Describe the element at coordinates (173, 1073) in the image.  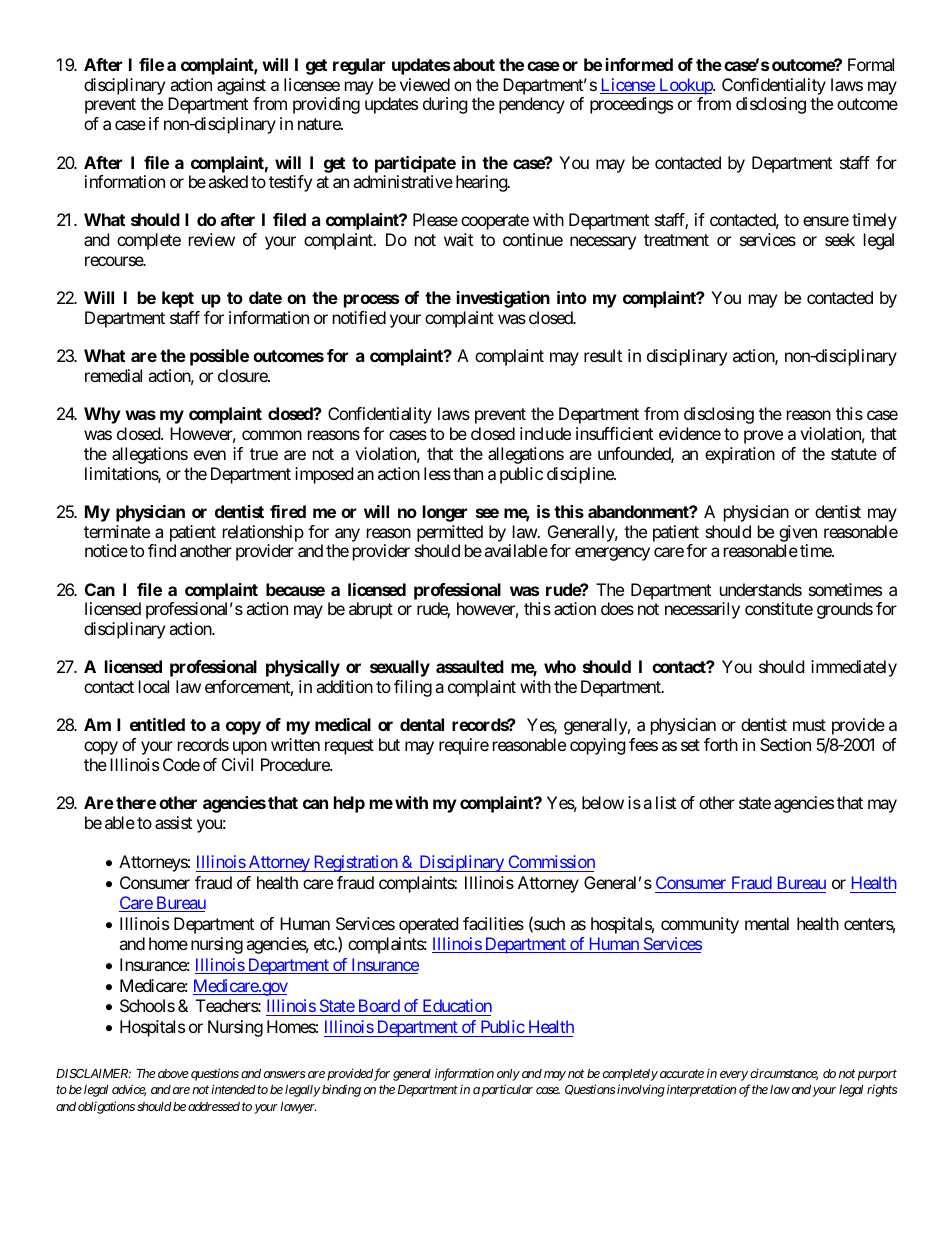
I see `above` at that location.
